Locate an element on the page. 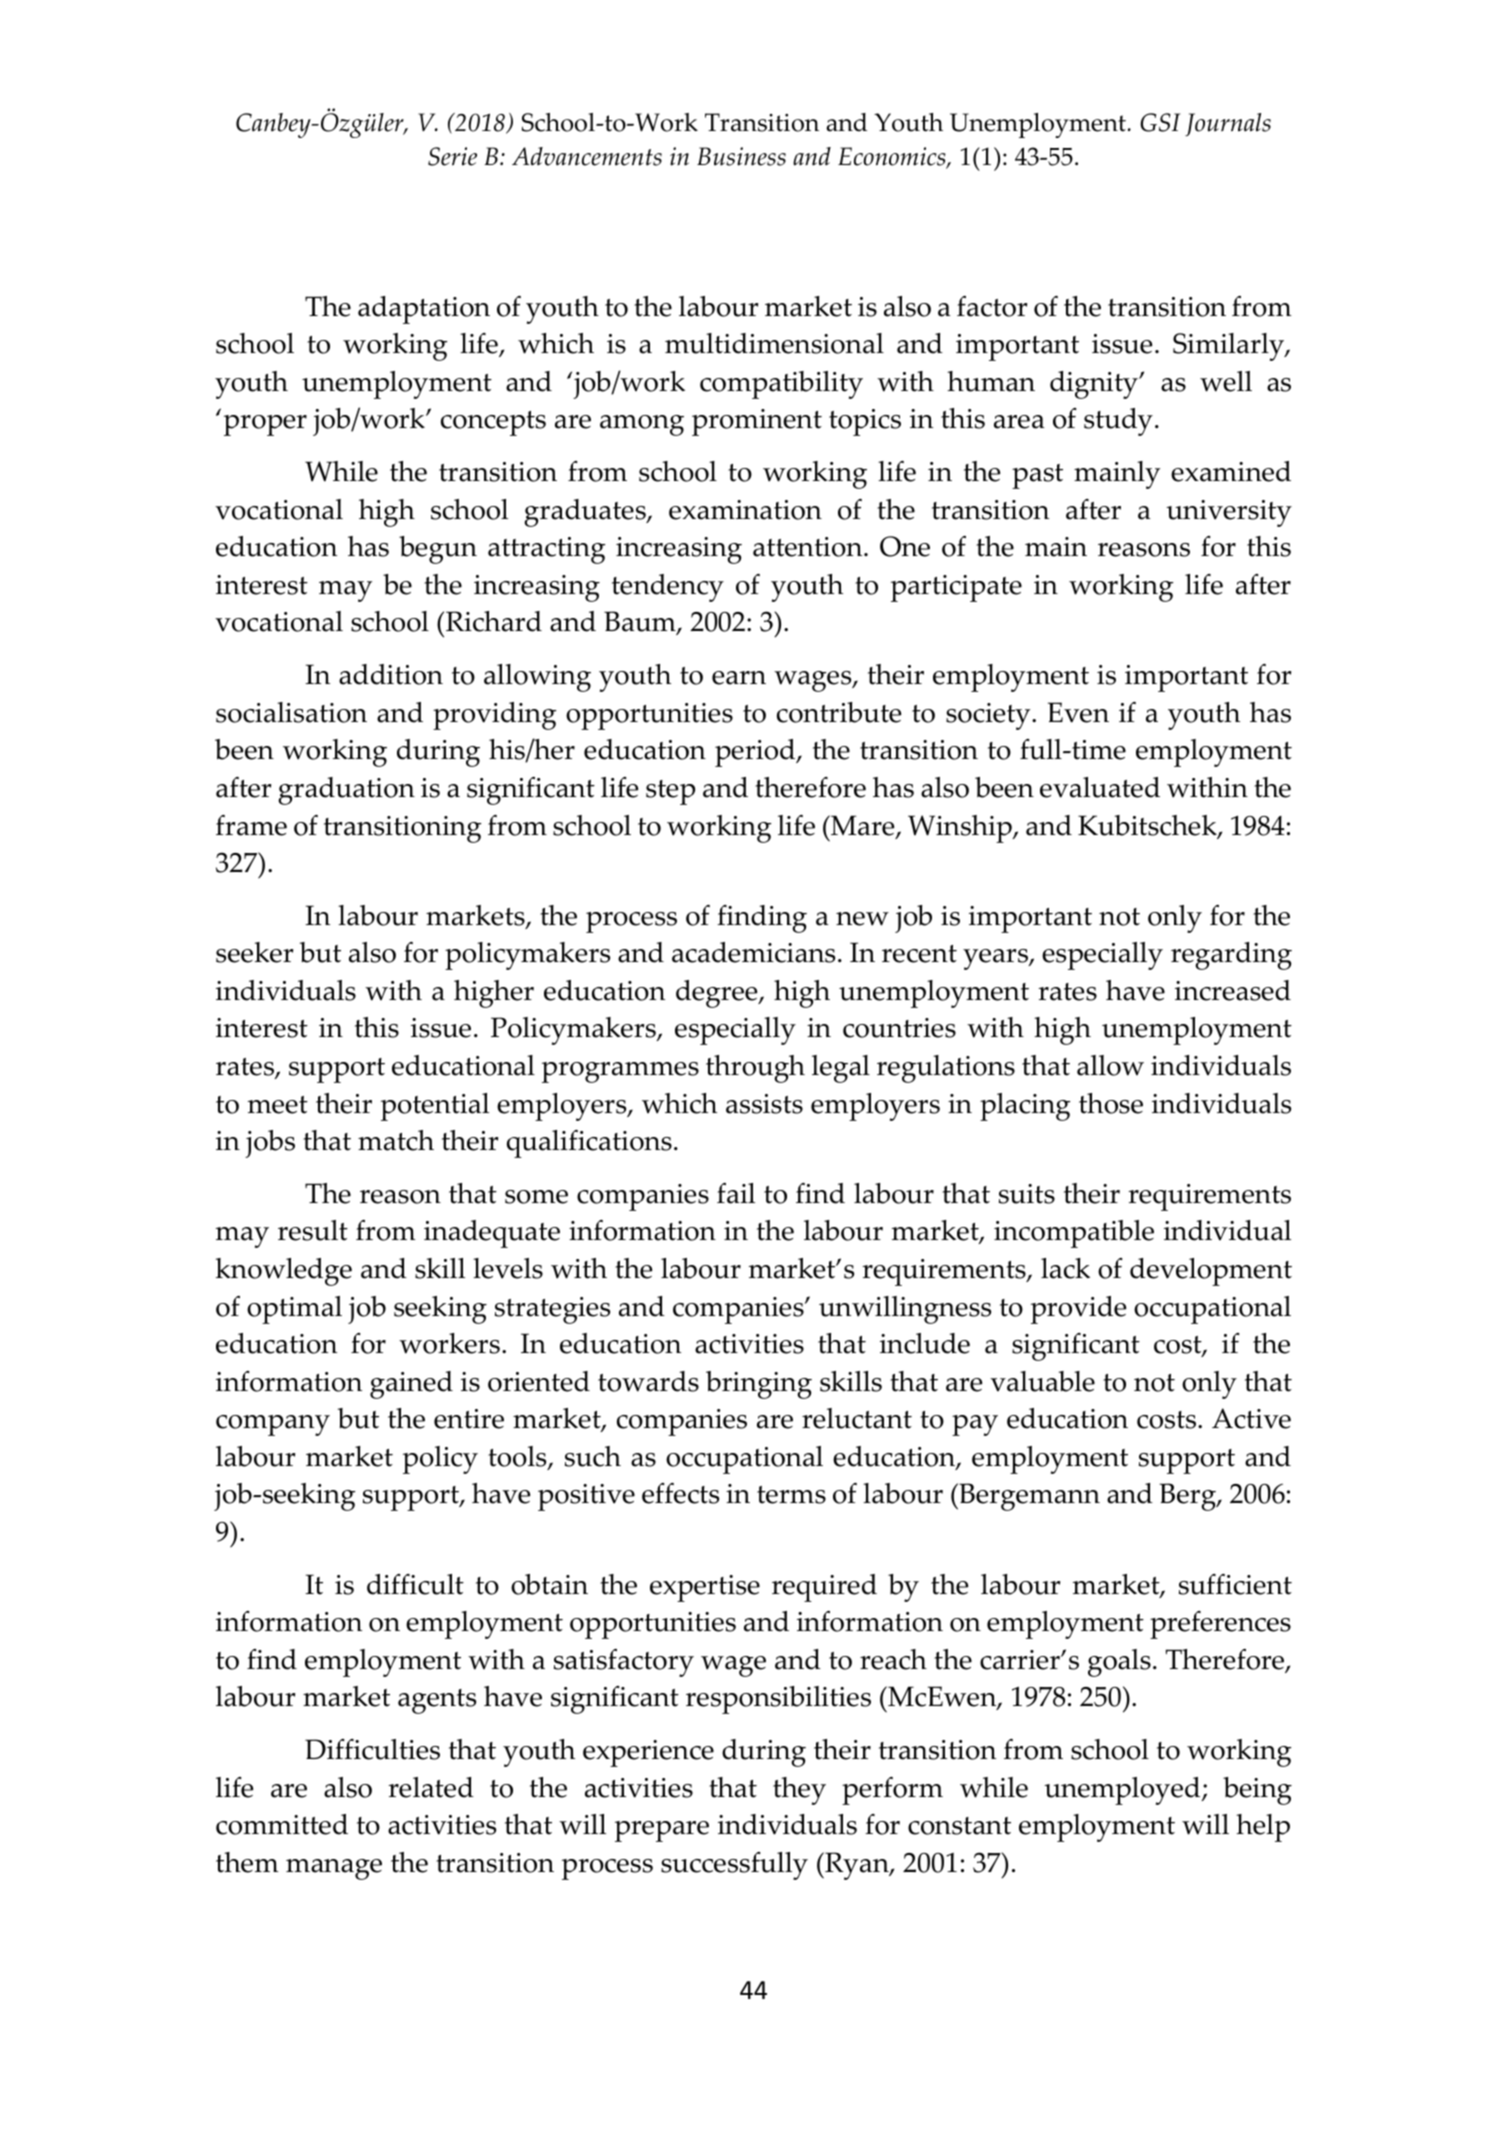  development is located at coordinates (1211, 1272).
